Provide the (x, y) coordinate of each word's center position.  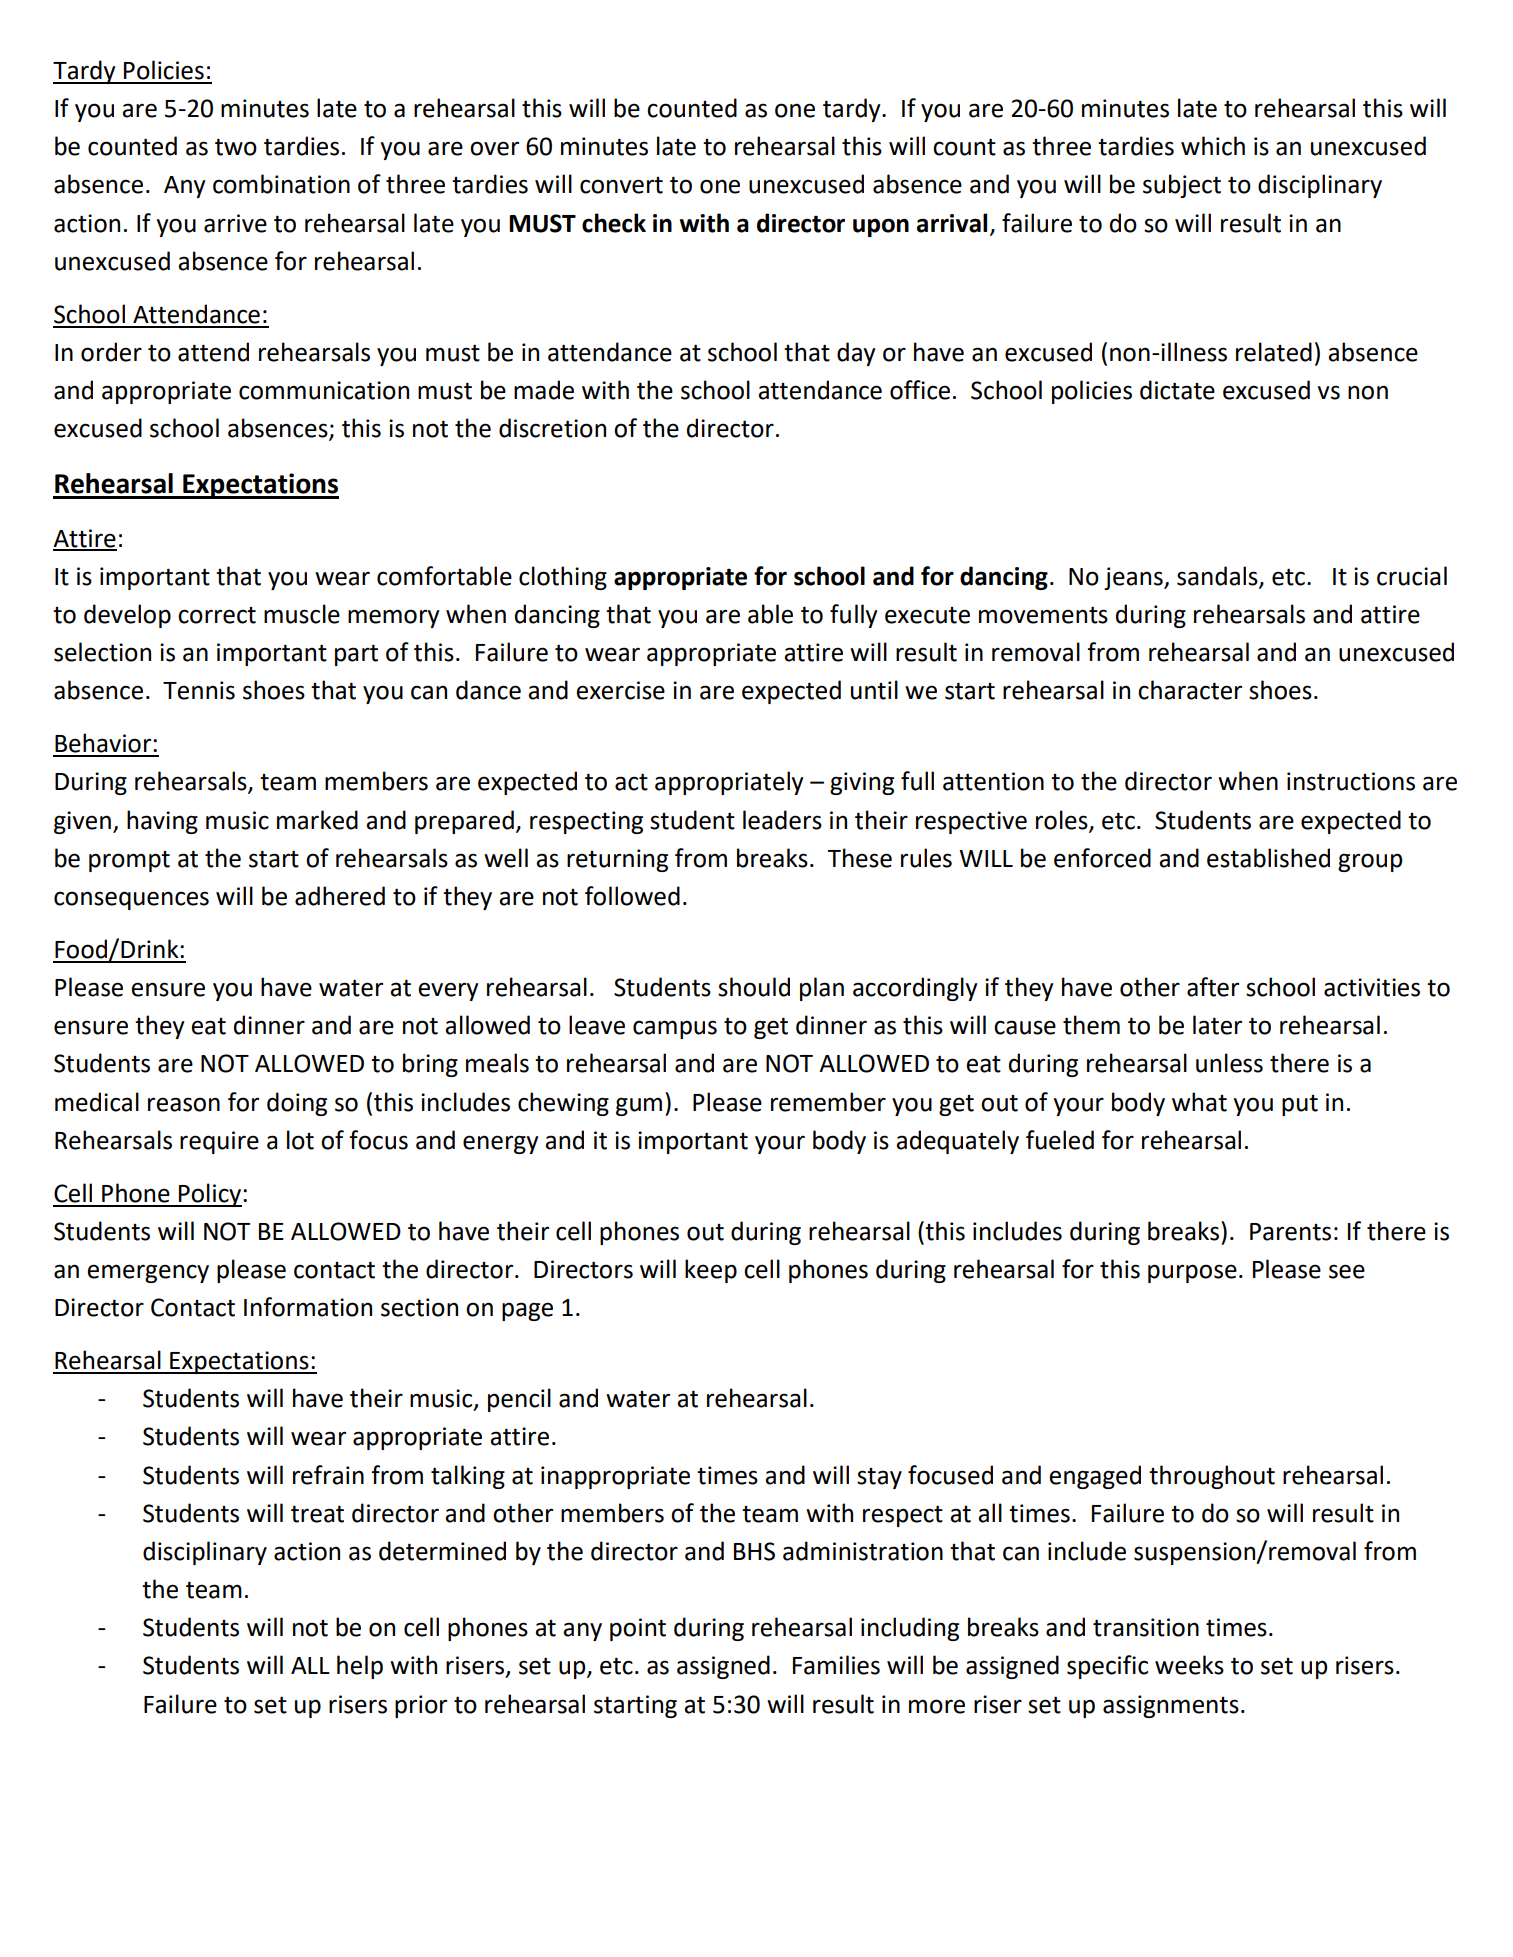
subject (1182, 186)
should (754, 987)
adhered (340, 896)
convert (621, 185)
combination (281, 184)
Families (836, 1665)
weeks (1189, 1665)
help (360, 1667)
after (1213, 987)
